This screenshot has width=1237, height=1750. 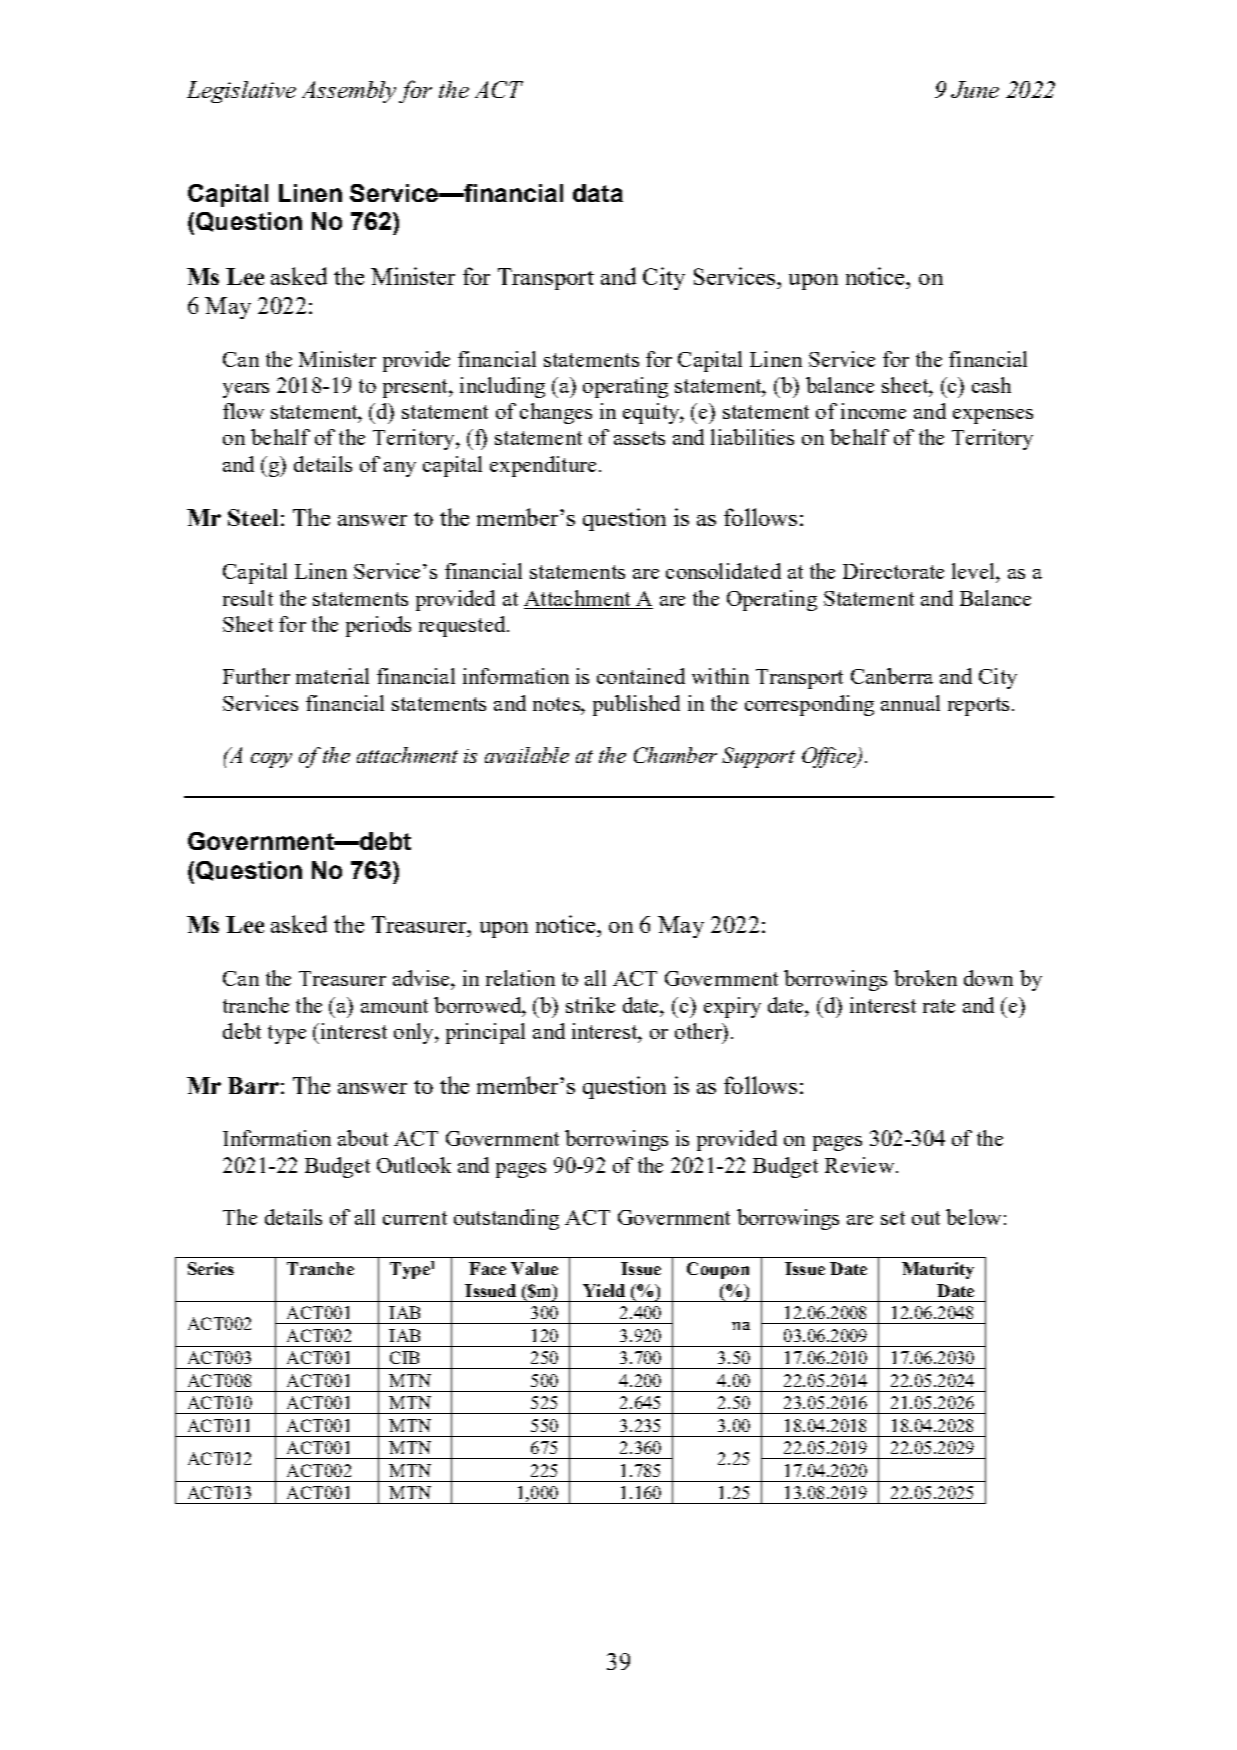 I want to click on broken, so click(x=925, y=978).
